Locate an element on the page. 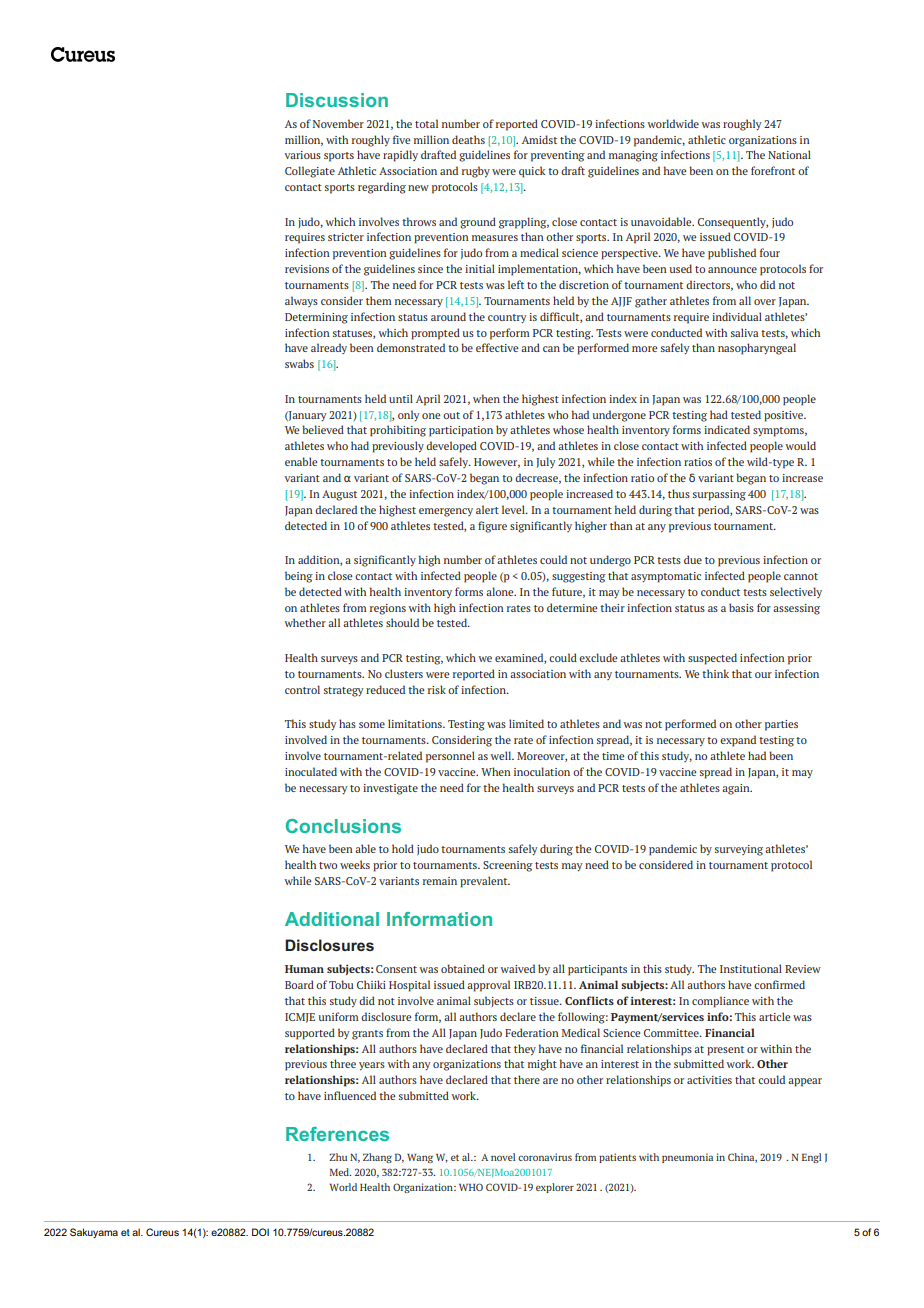 This image has height=1308, width=924. Zhu is located at coordinates (338, 1157).
